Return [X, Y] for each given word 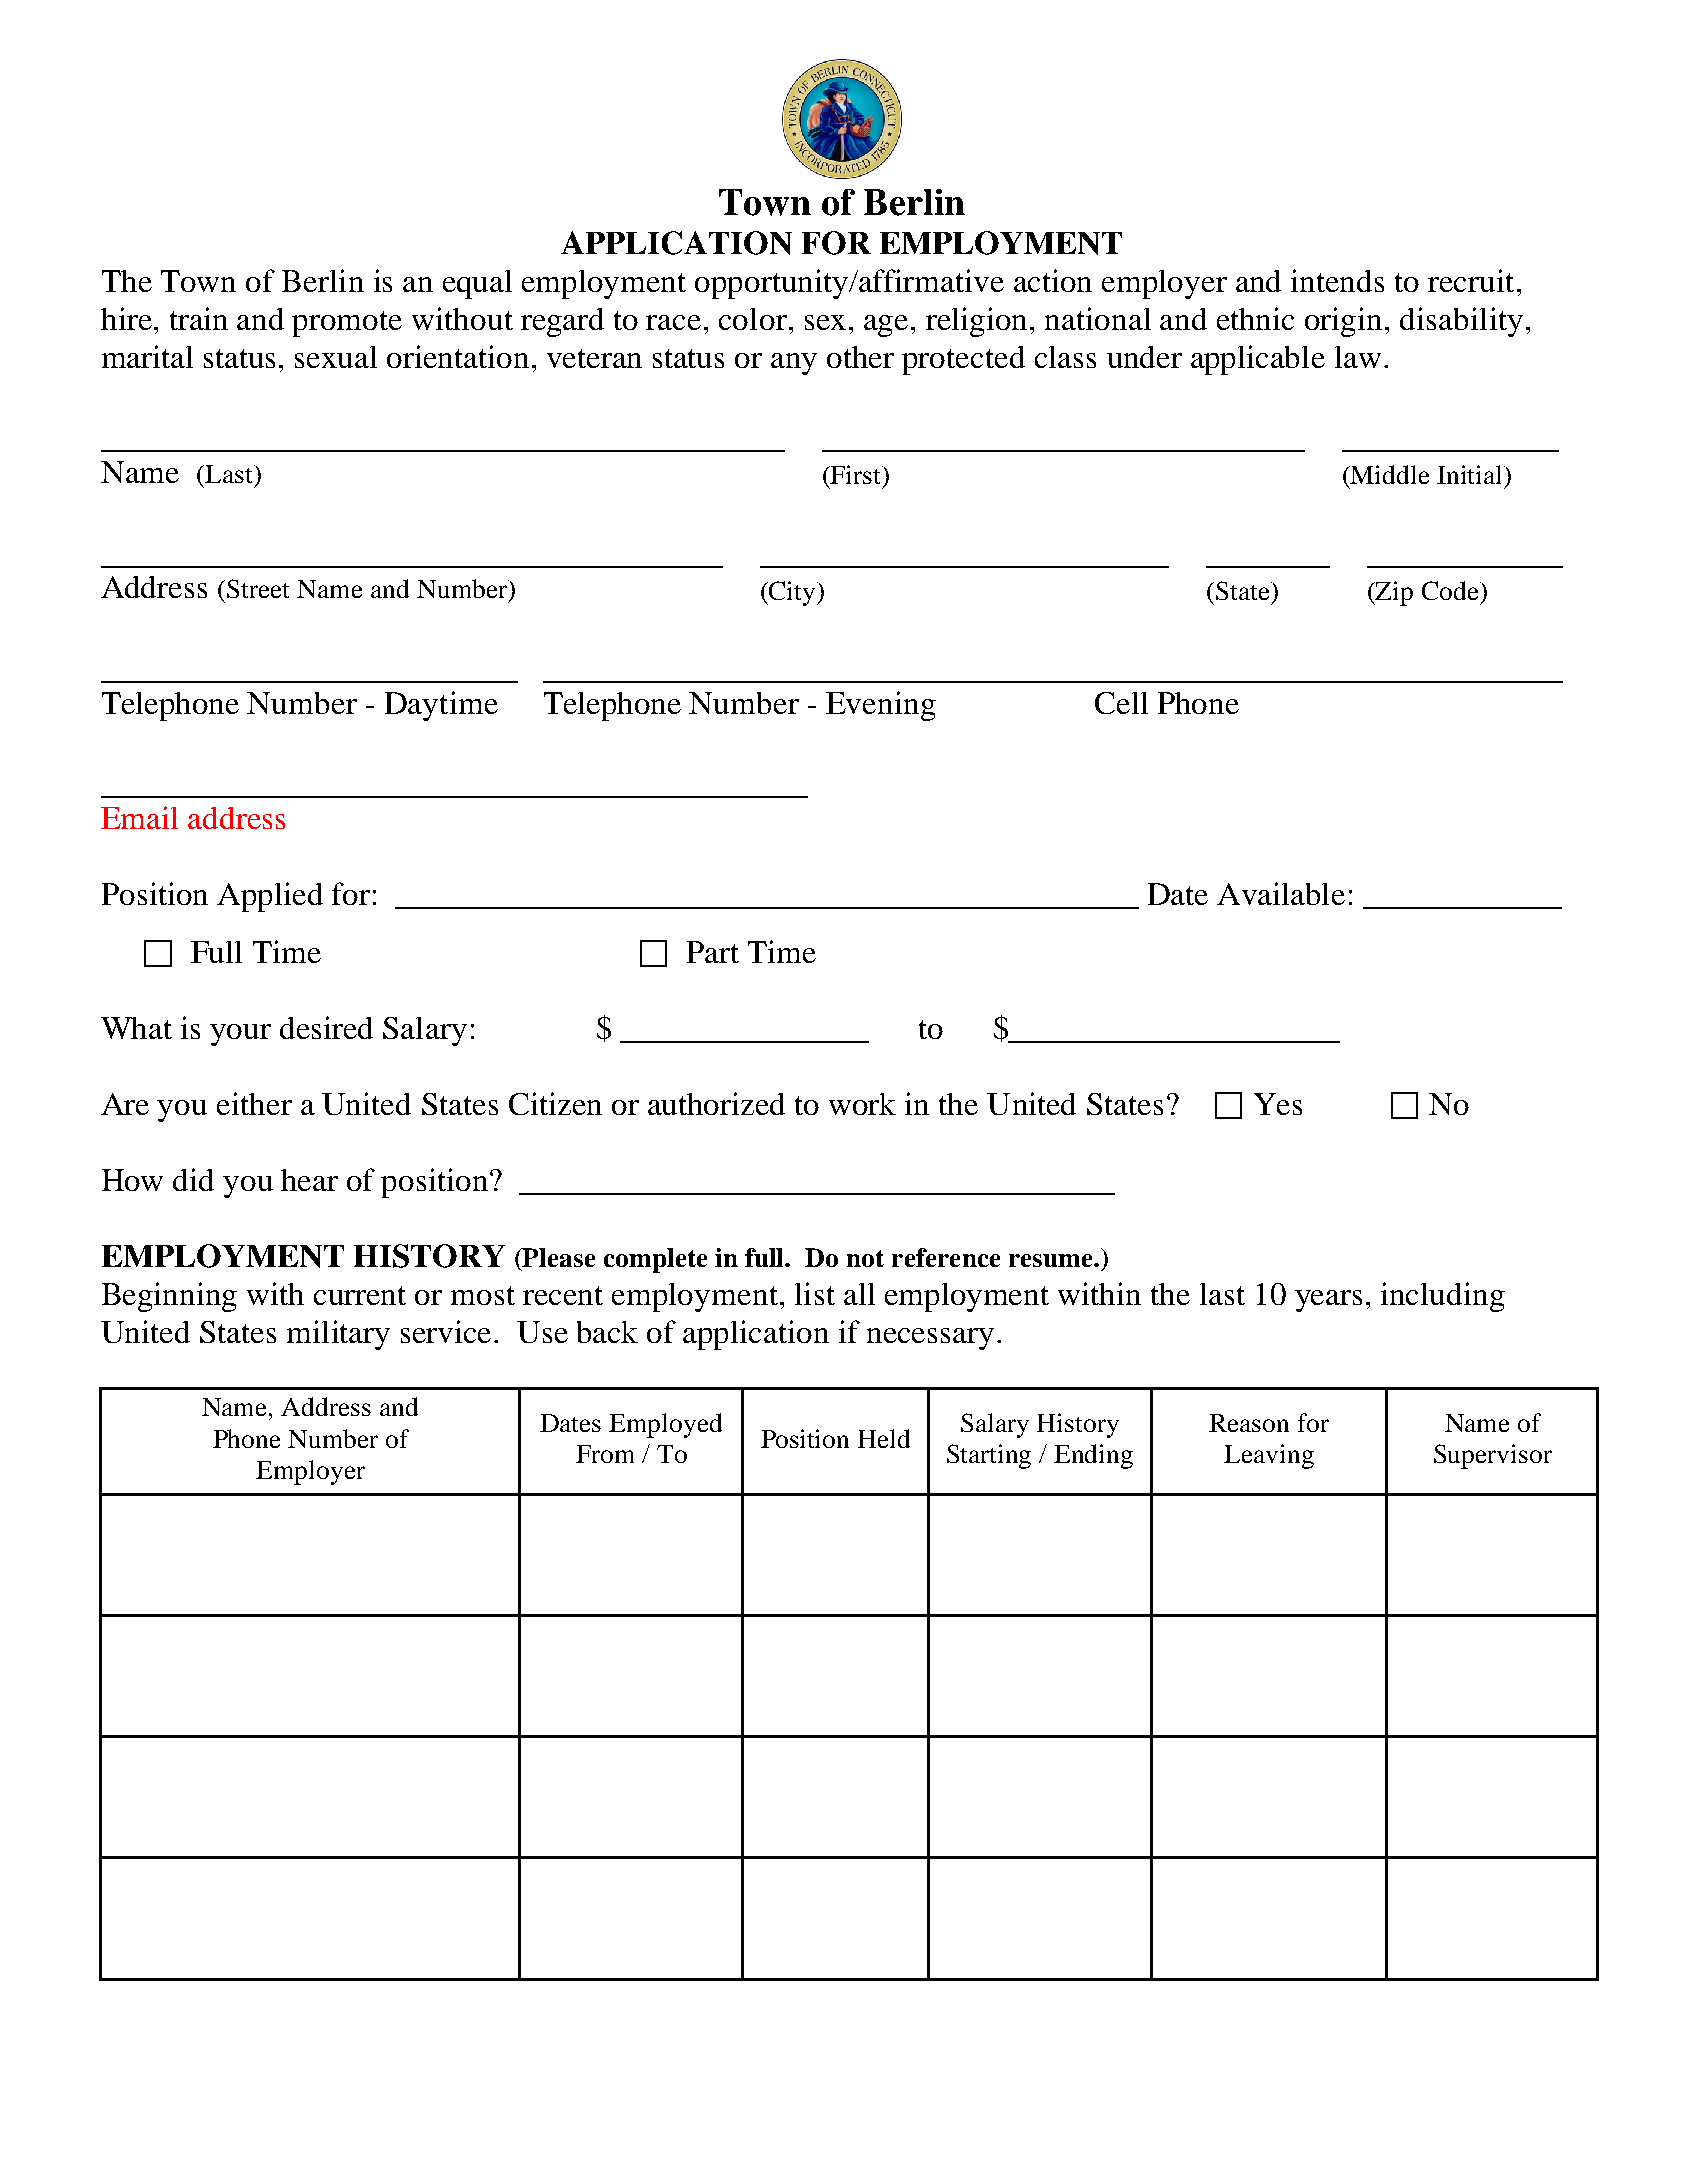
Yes [1278, 1104]
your [240, 1035]
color [753, 319]
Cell [1121, 703]
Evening [881, 706]
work [862, 1104]
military [338, 1335]
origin [1345, 322]
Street [258, 588]
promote [347, 324]
